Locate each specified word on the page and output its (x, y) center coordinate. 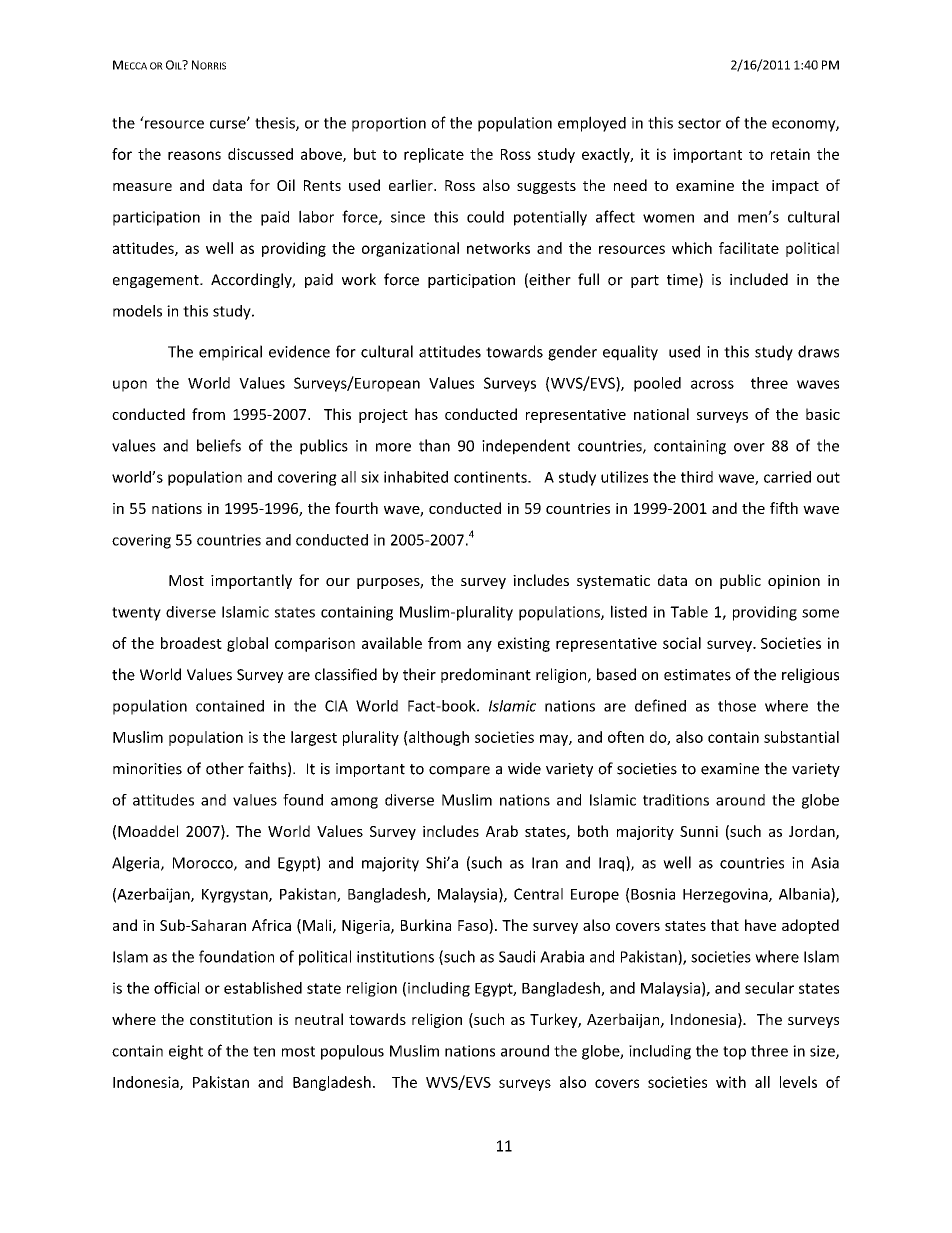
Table (689, 612)
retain (790, 154)
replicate (434, 155)
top (734, 1053)
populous (352, 1052)
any (479, 646)
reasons (194, 155)
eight (186, 1052)
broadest (191, 643)
